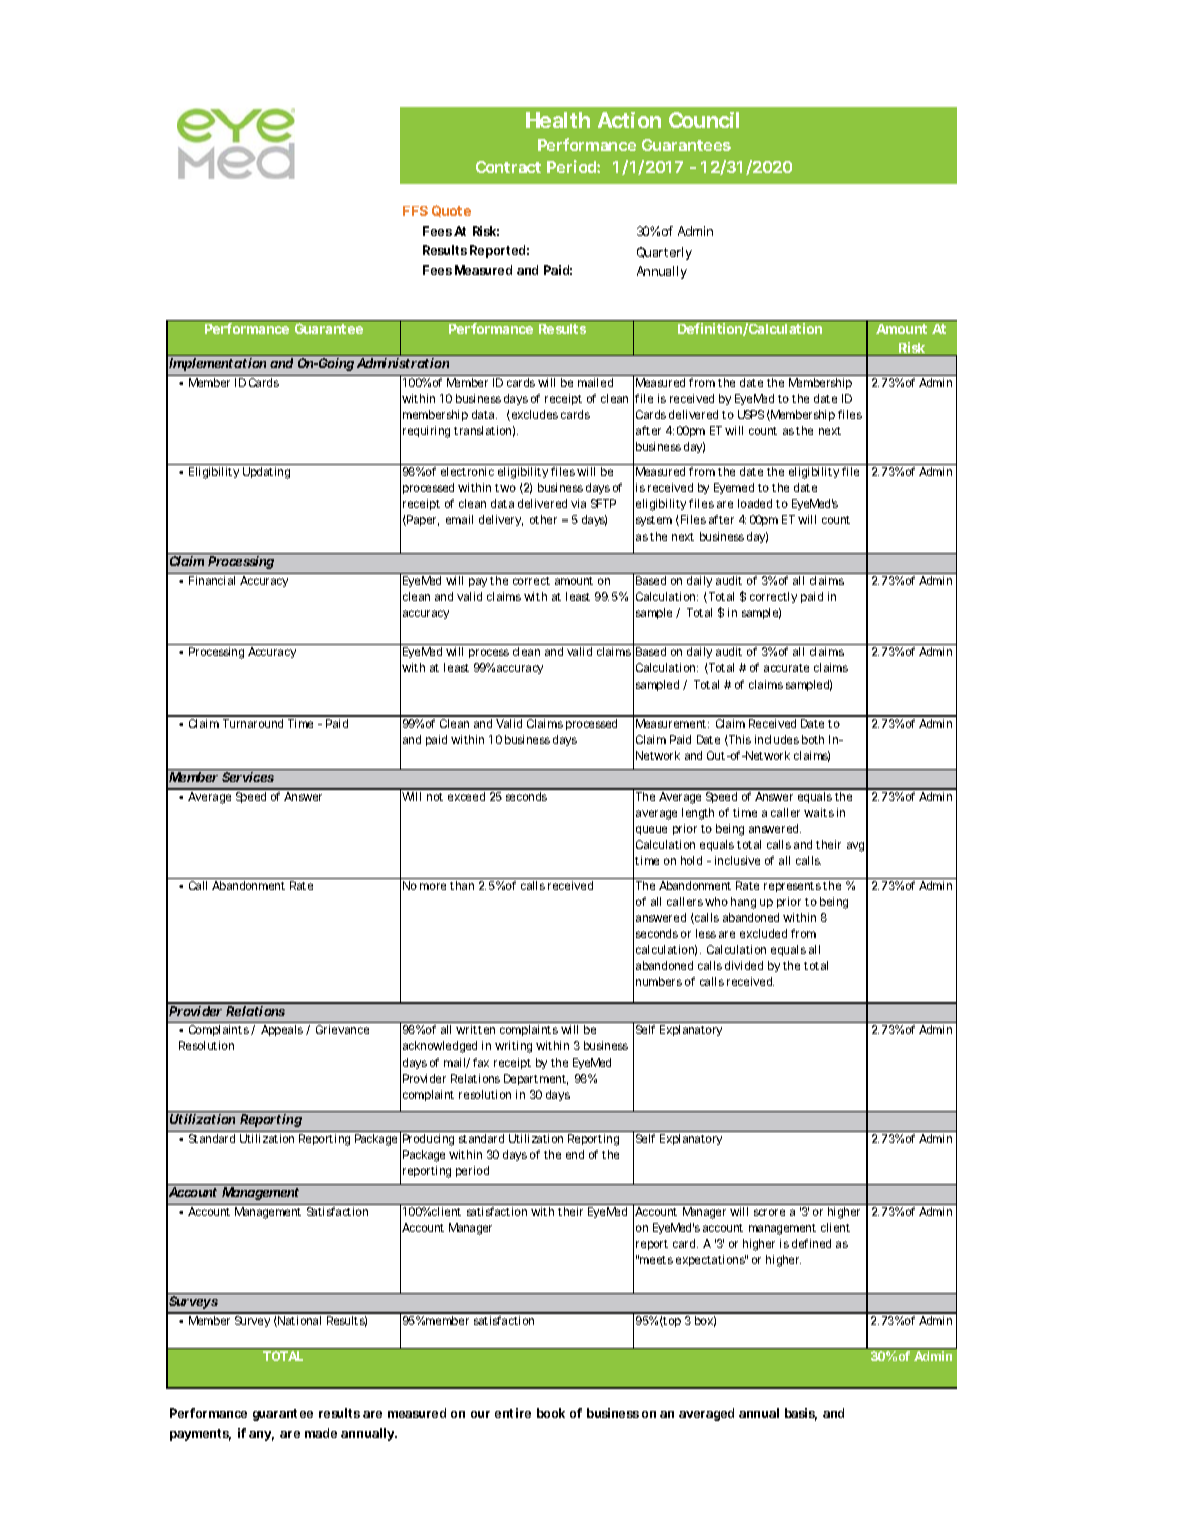 Image resolution: width=1190 pixels, height=1540 pixels. I want to click on loaded, so click(755, 503).
